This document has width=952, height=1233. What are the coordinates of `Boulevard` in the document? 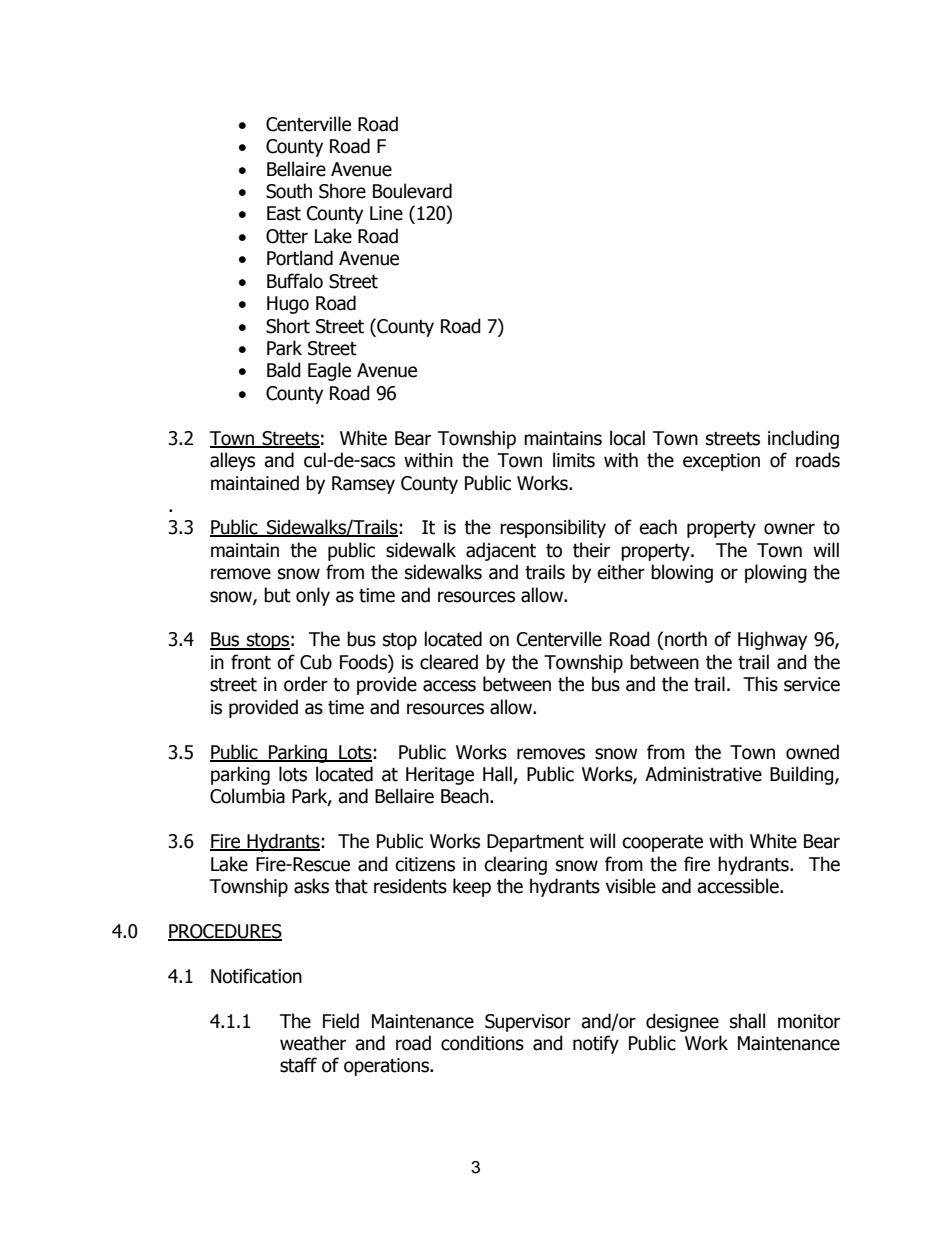 It's located at (412, 191).
